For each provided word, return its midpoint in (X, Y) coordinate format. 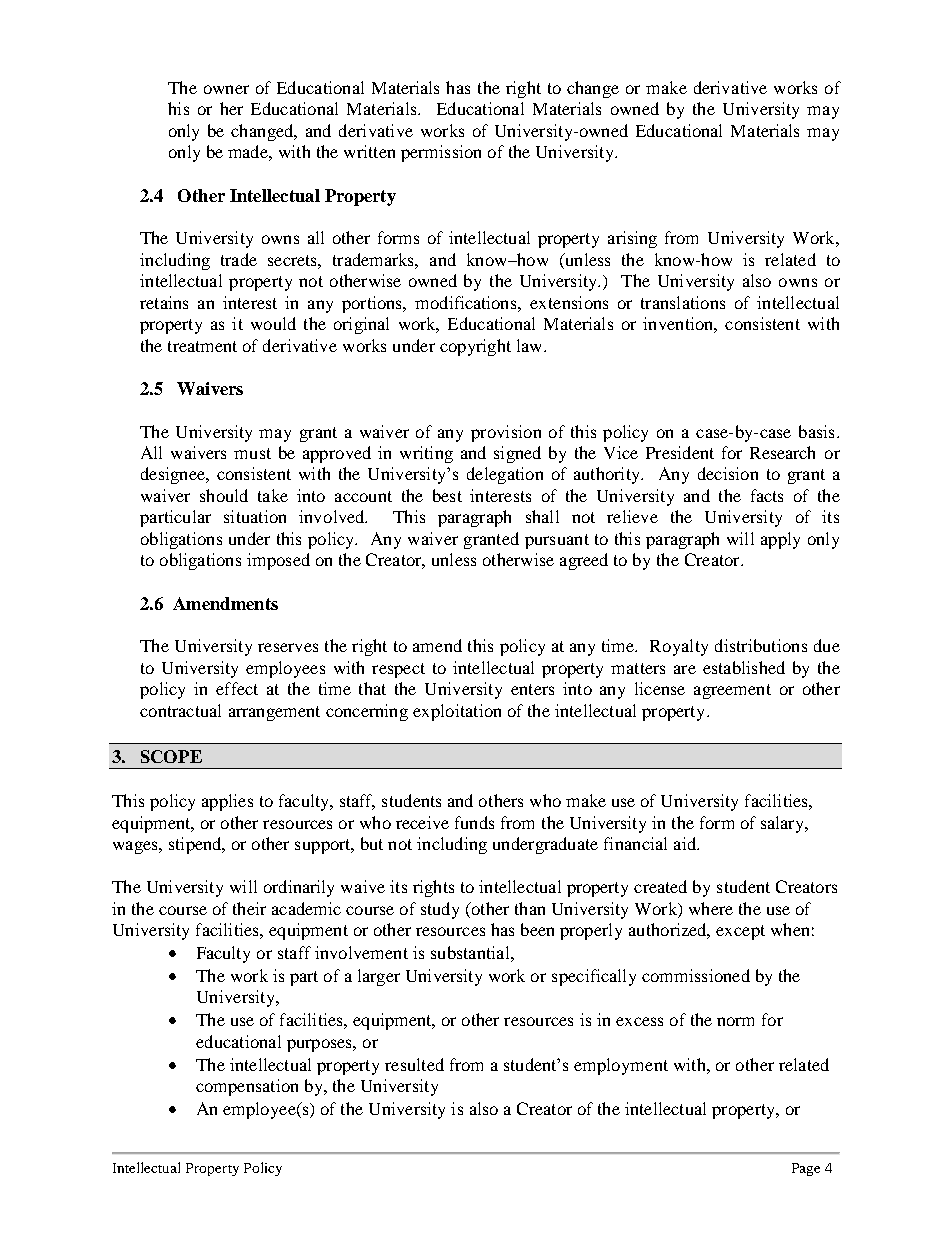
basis (816, 431)
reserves (288, 647)
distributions (761, 645)
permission (441, 153)
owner (226, 89)
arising (632, 239)
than (530, 908)
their (249, 908)
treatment (202, 346)
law (531, 345)
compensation (247, 1087)
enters (532, 689)
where (711, 908)
